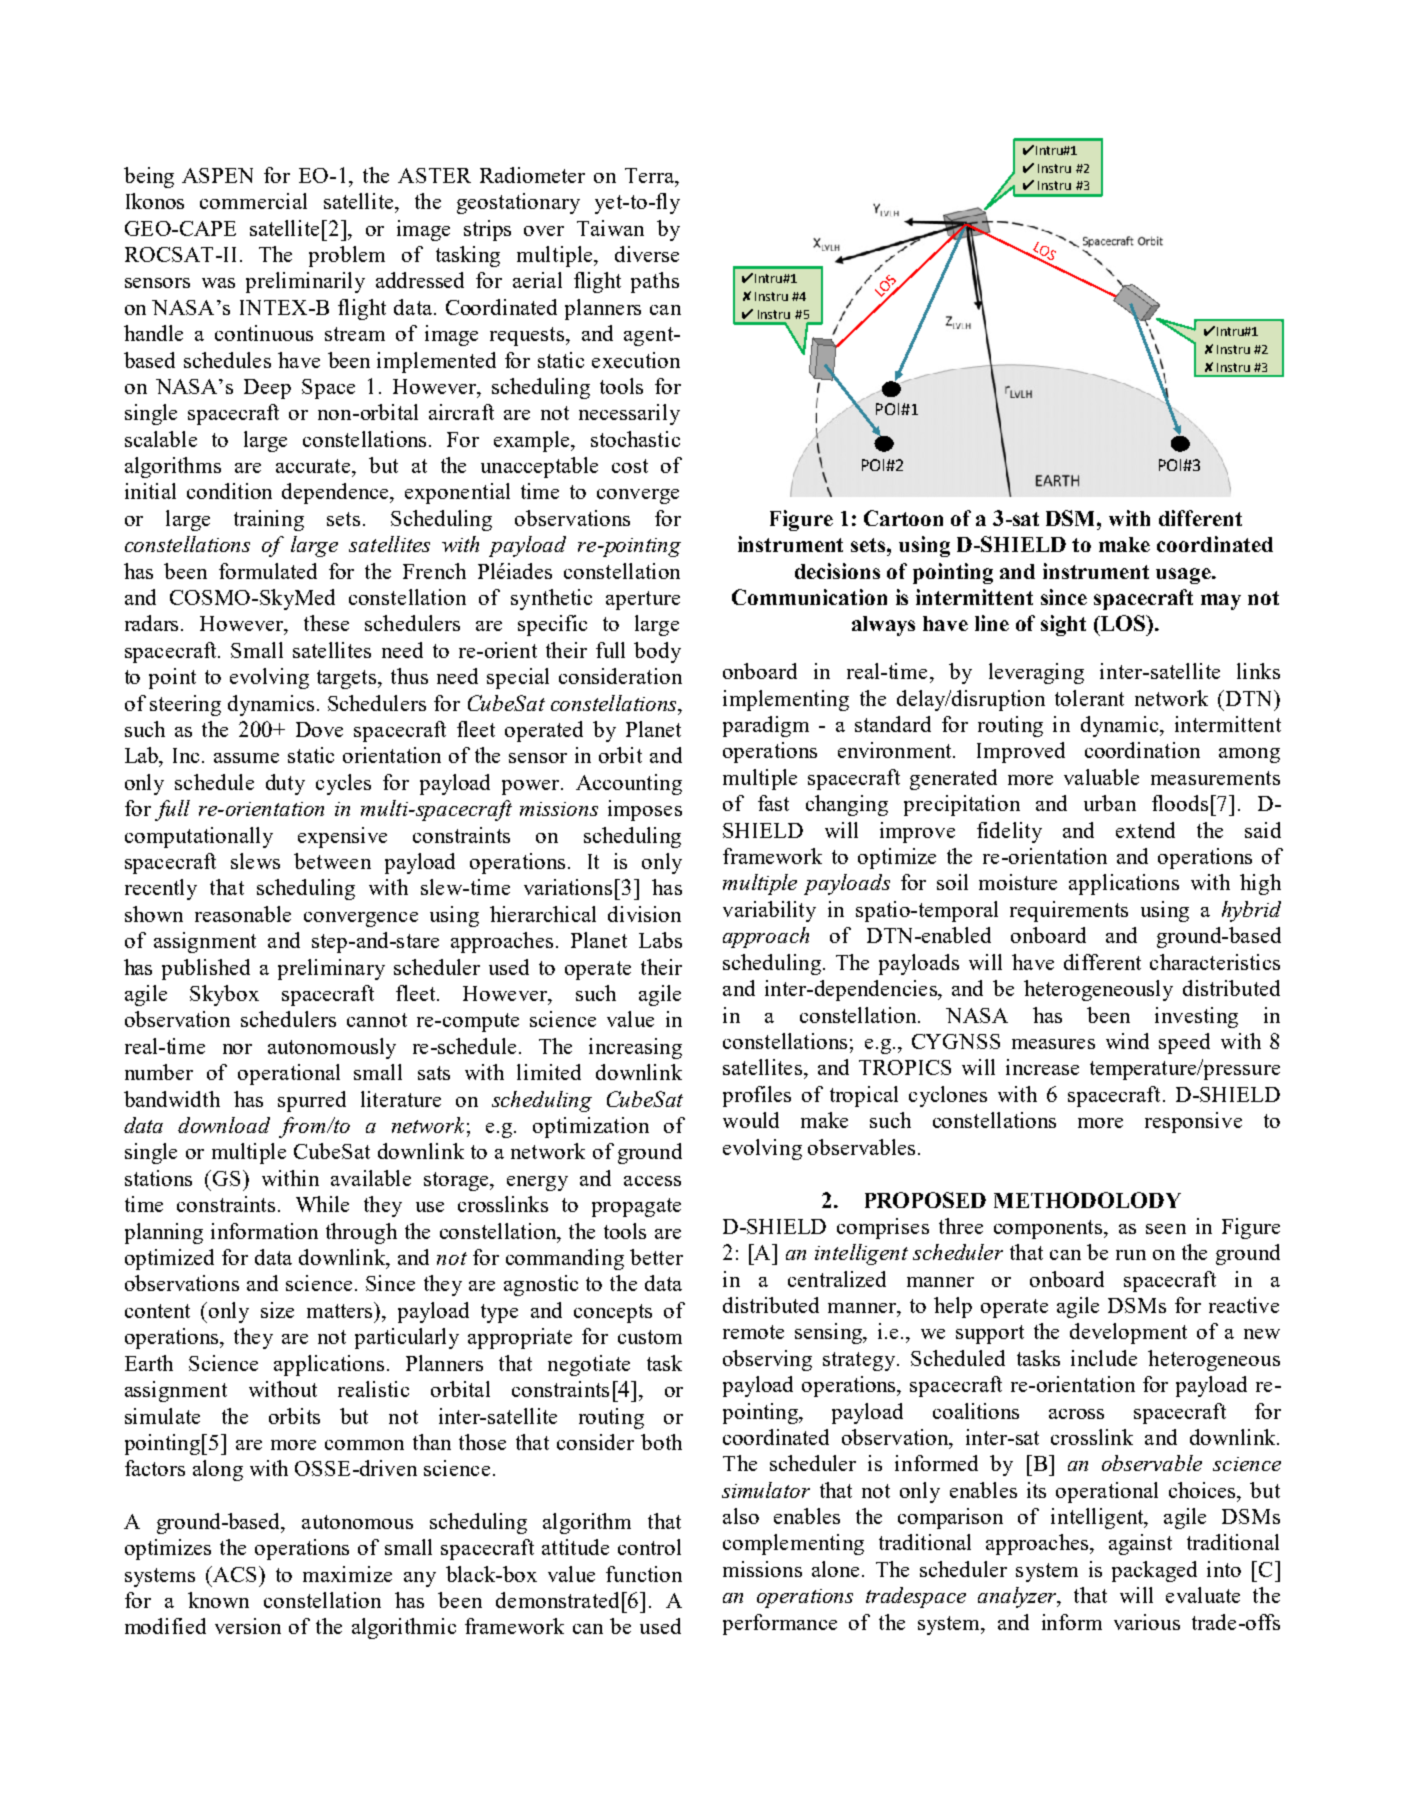 This screenshot has height=1818, width=1405. What do you see at coordinates (1069, 911) in the screenshot?
I see `requirements` at bounding box center [1069, 911].
